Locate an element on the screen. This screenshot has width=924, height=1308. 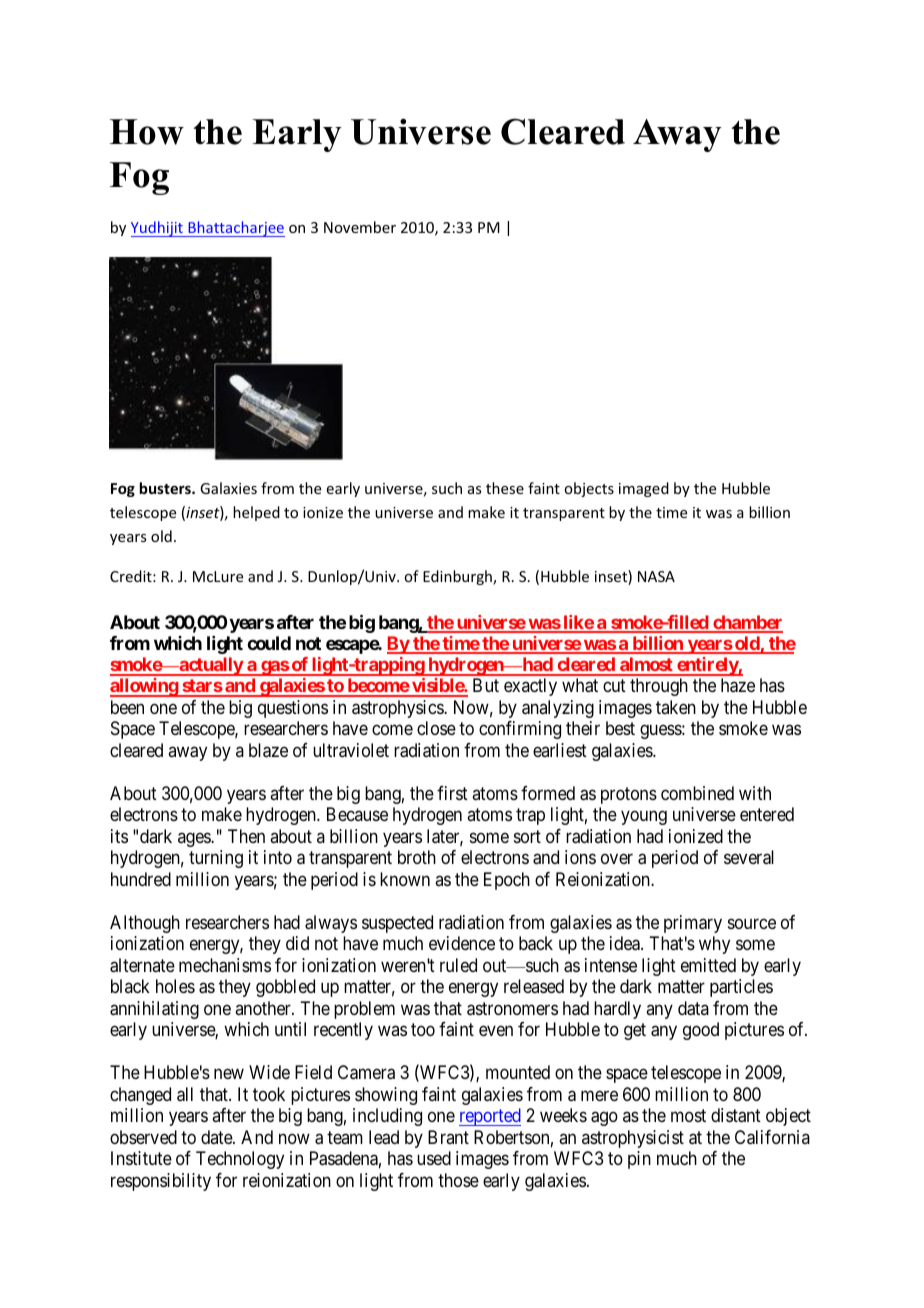
date is located at coordinates (217, 1137).
